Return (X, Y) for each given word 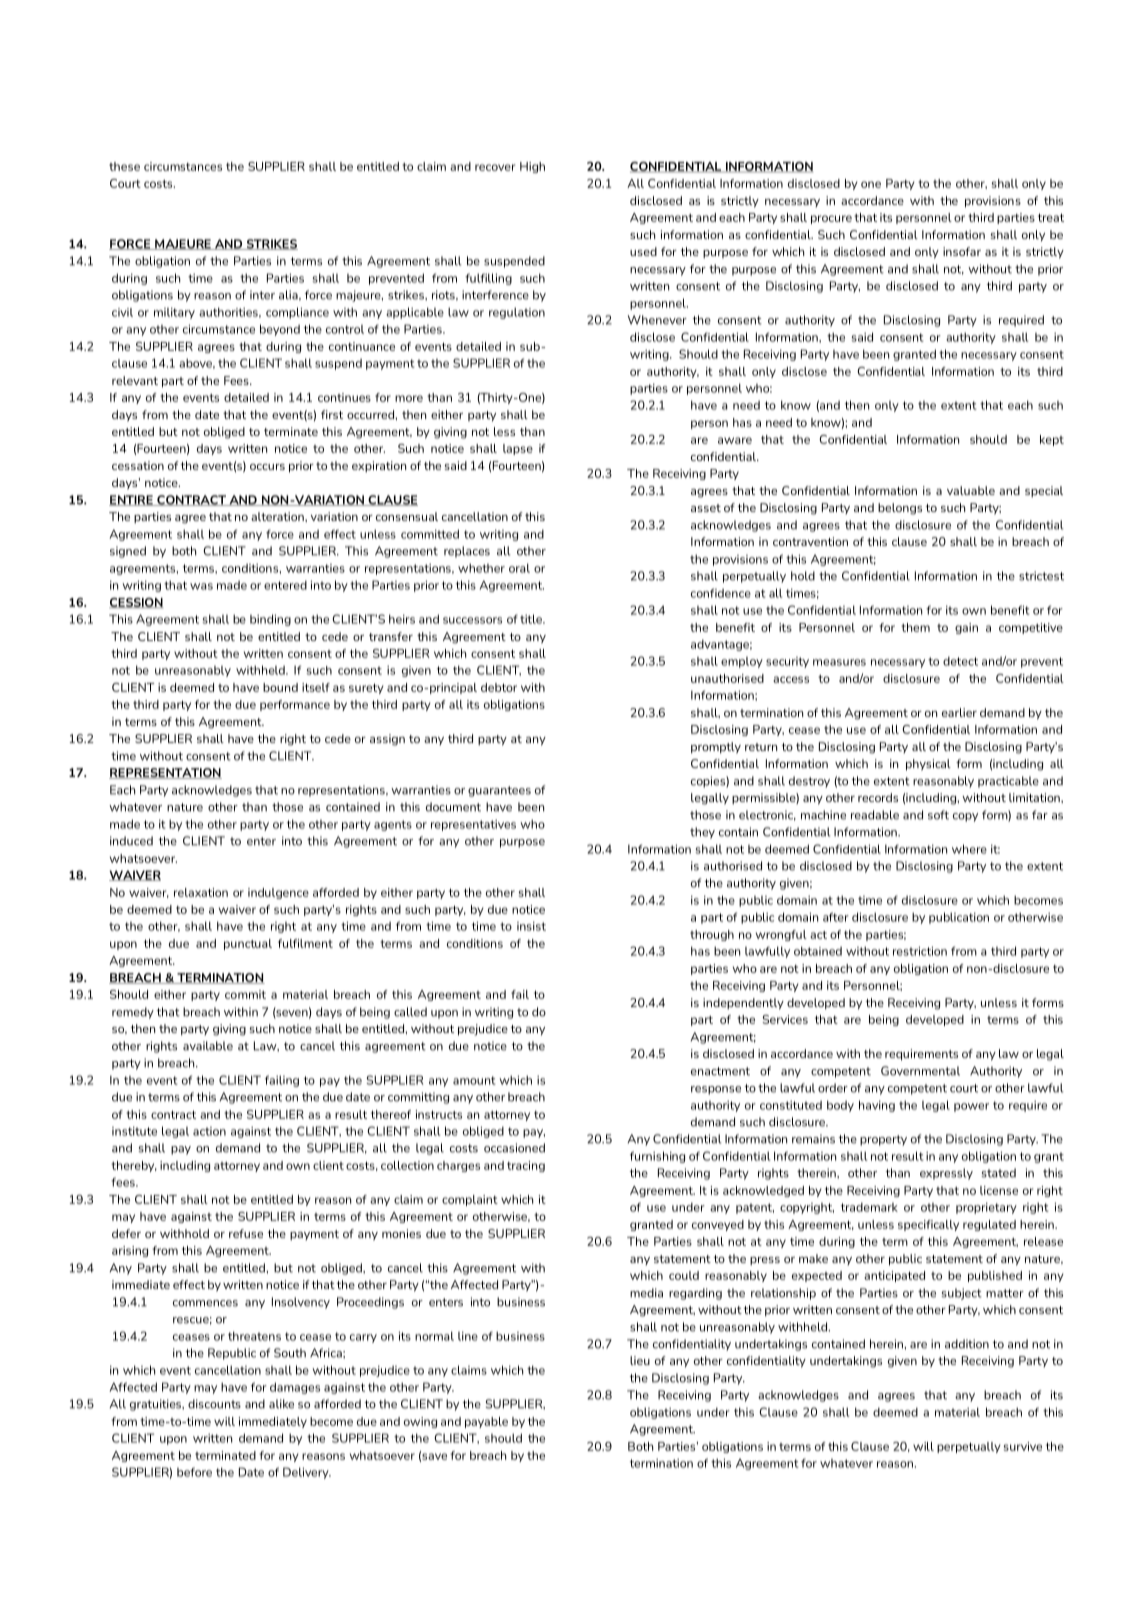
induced (131, 841)
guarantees (499, 791)
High (532, 167)
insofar (962, 251)
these (124, 166)
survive (1023, 1446)
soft (938, 815)
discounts (214, 1404)
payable (486, 1422)
